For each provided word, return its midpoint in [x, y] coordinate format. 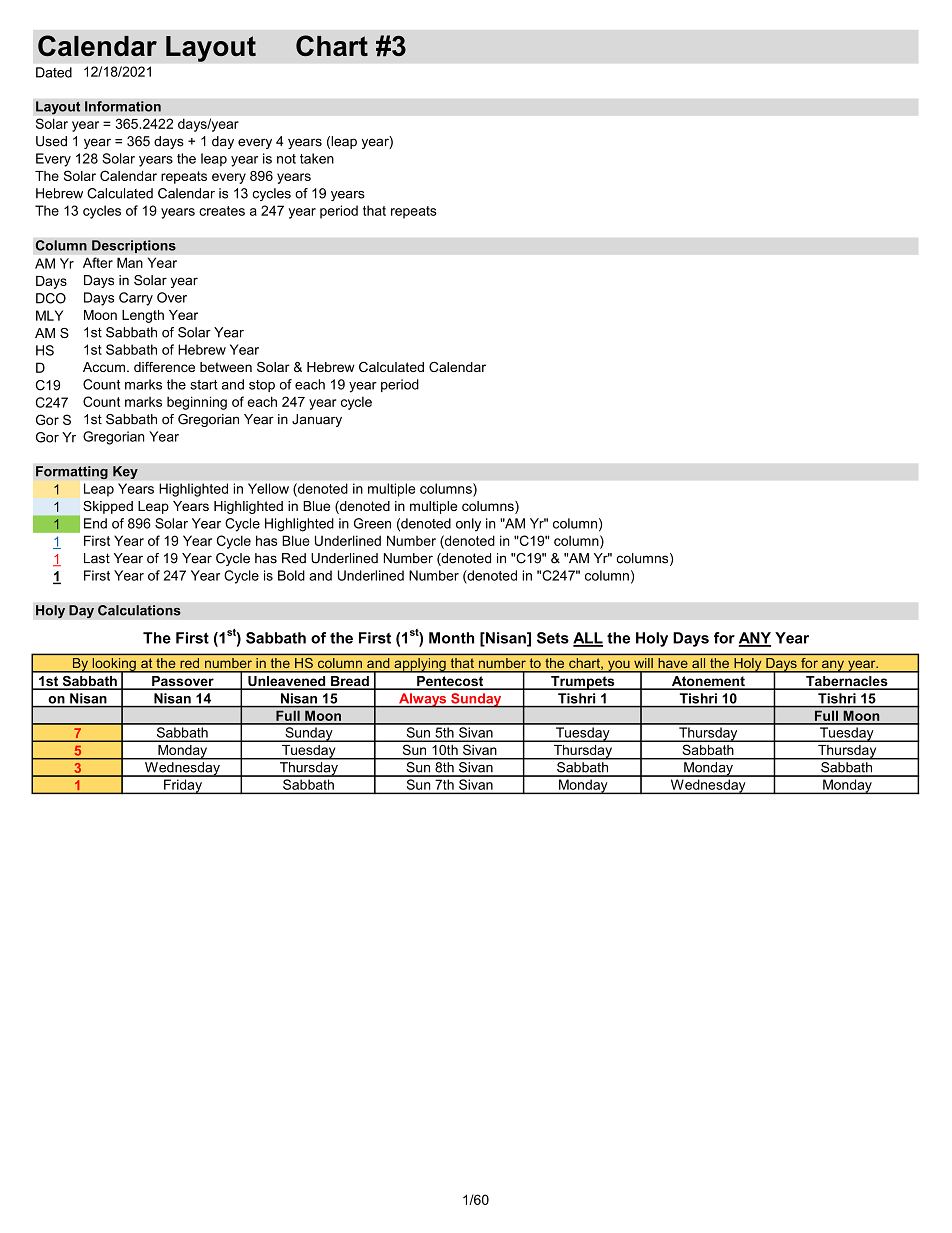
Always [423, 700]
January [317, 420]
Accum [104, 367]
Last [97, 558]
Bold [291, 575]
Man [130, 262]
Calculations [139, 610]
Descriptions [134, 247]
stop [262, 386]
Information [123, 106]
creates [222, 211]
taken [317, 158]
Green [372, 523]
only [468, 525]
